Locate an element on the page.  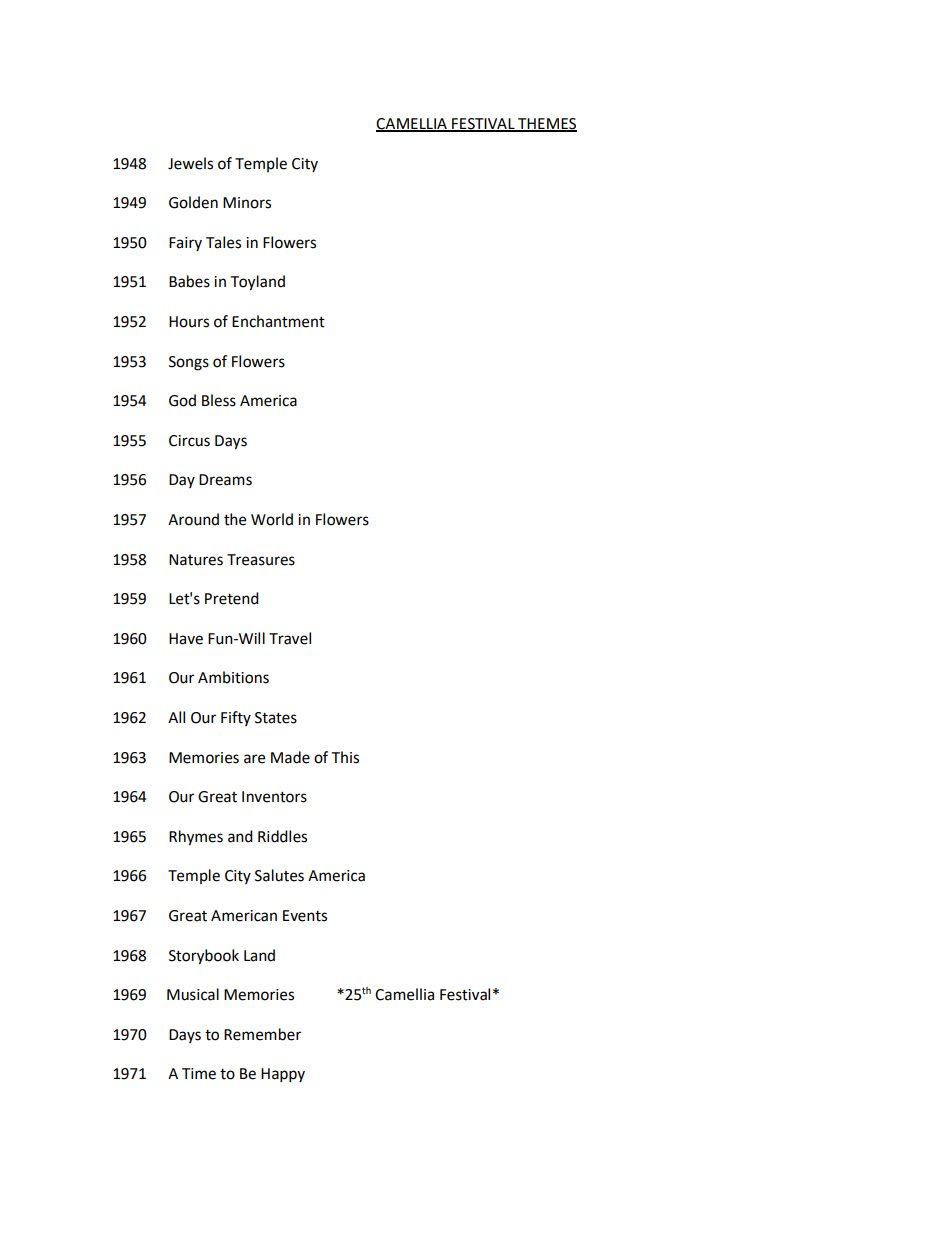
World is located at coordinates (272, 519).
